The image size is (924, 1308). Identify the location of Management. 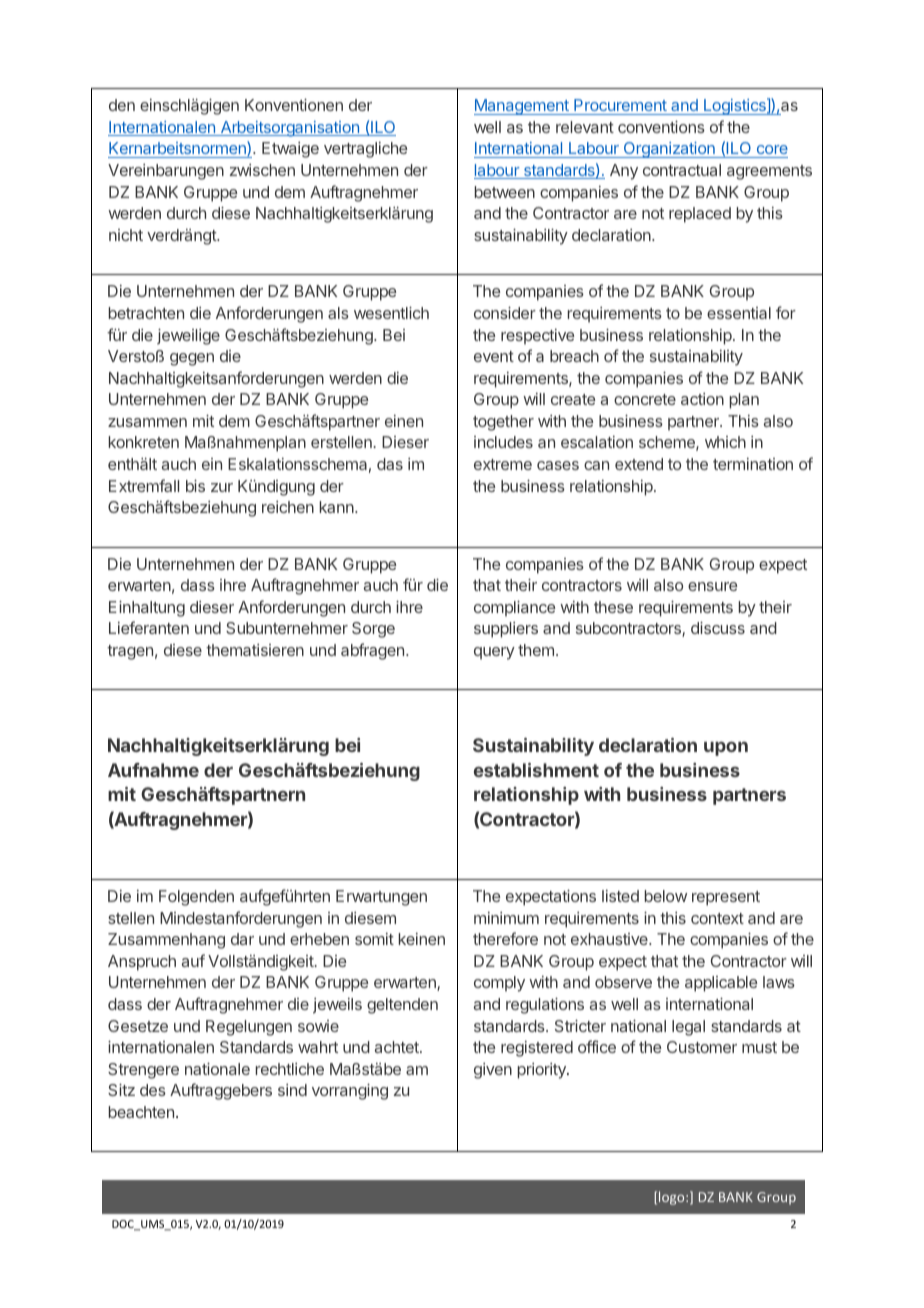
(522, 107).
